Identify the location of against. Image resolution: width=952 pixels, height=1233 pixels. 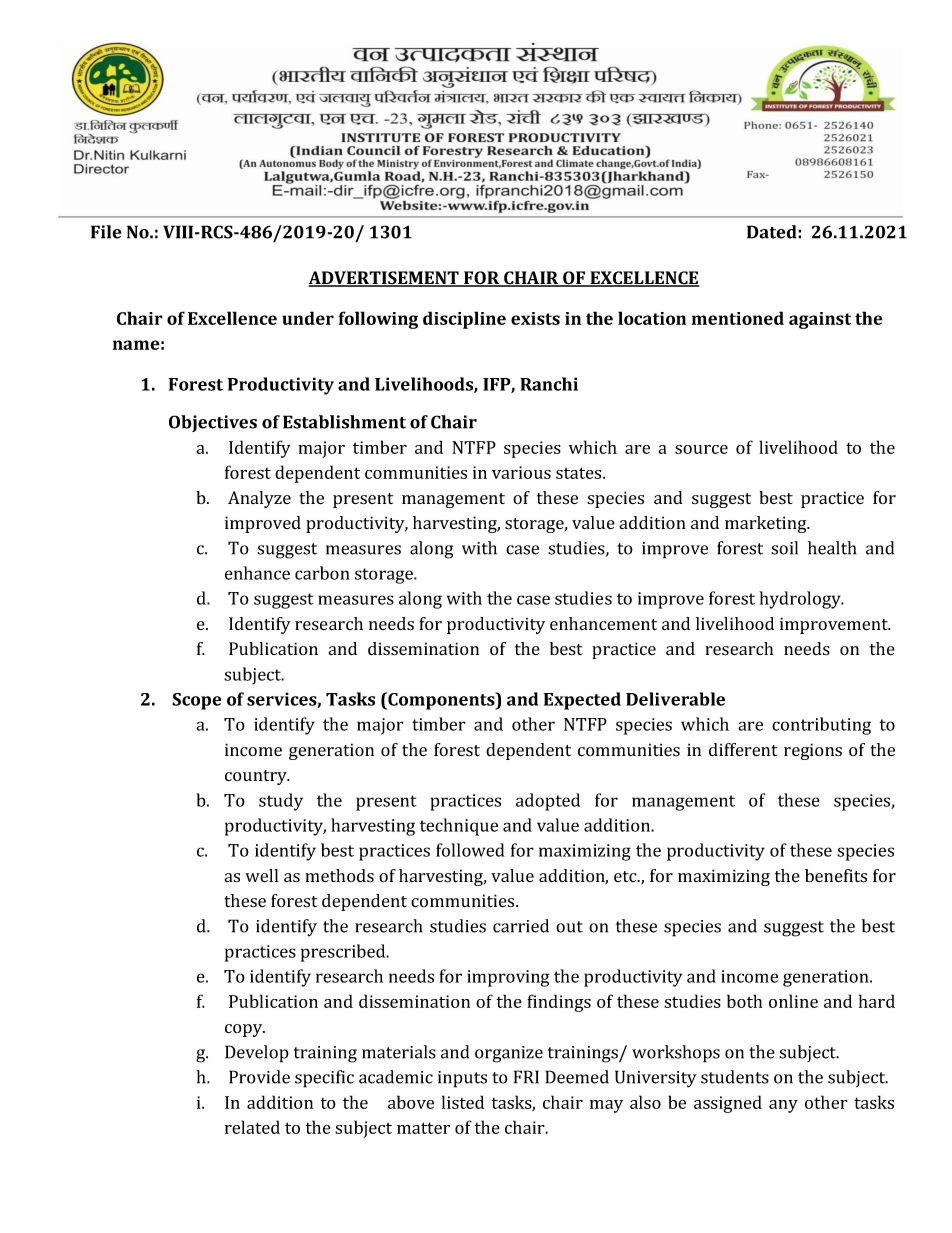
(820, 320).
